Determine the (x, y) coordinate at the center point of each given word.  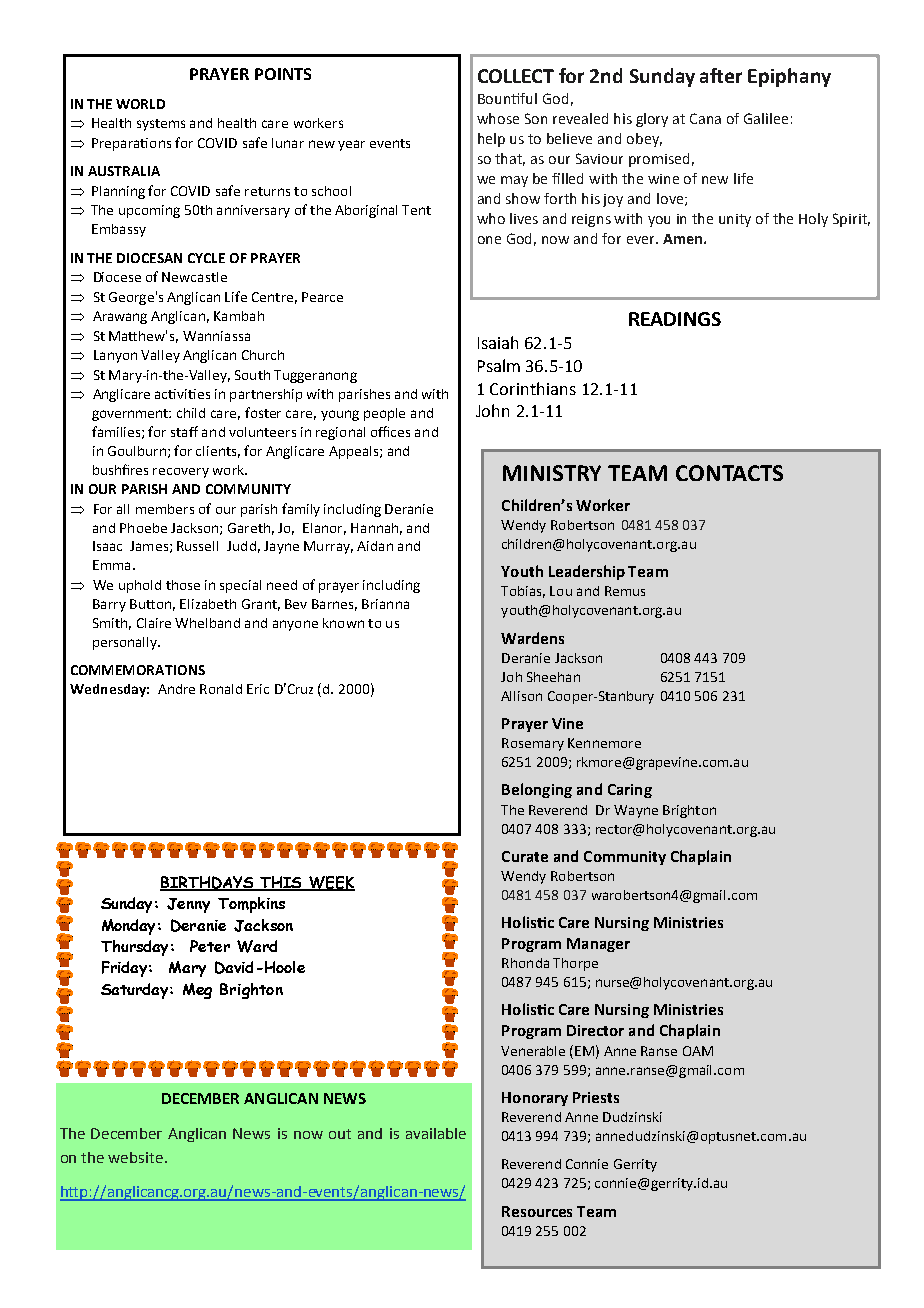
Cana (705, 118)
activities (182, 394)
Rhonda (525, 963)
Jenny (188, 905)
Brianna (385, 604)
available (436, 1133)
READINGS (675, 319)
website (135, 1157)
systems (161, 125)
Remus (625, 591)
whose (498, 118)
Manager (598, 945)
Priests (596, 1097)
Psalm (499, 365)
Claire (154, 623)
